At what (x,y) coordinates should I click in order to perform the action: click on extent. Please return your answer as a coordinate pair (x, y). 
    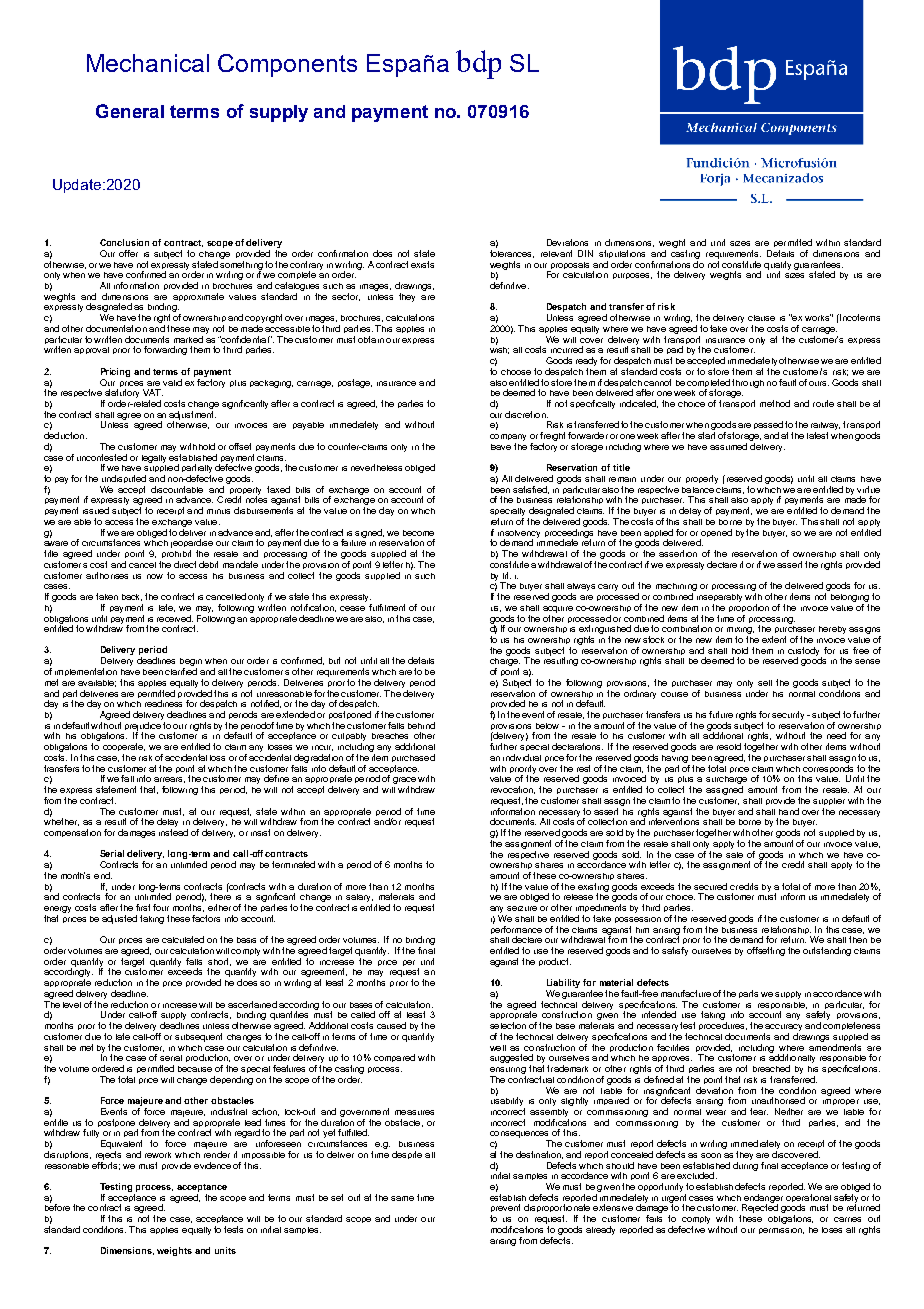
    Looking at the image, I should click on (774, 639).
